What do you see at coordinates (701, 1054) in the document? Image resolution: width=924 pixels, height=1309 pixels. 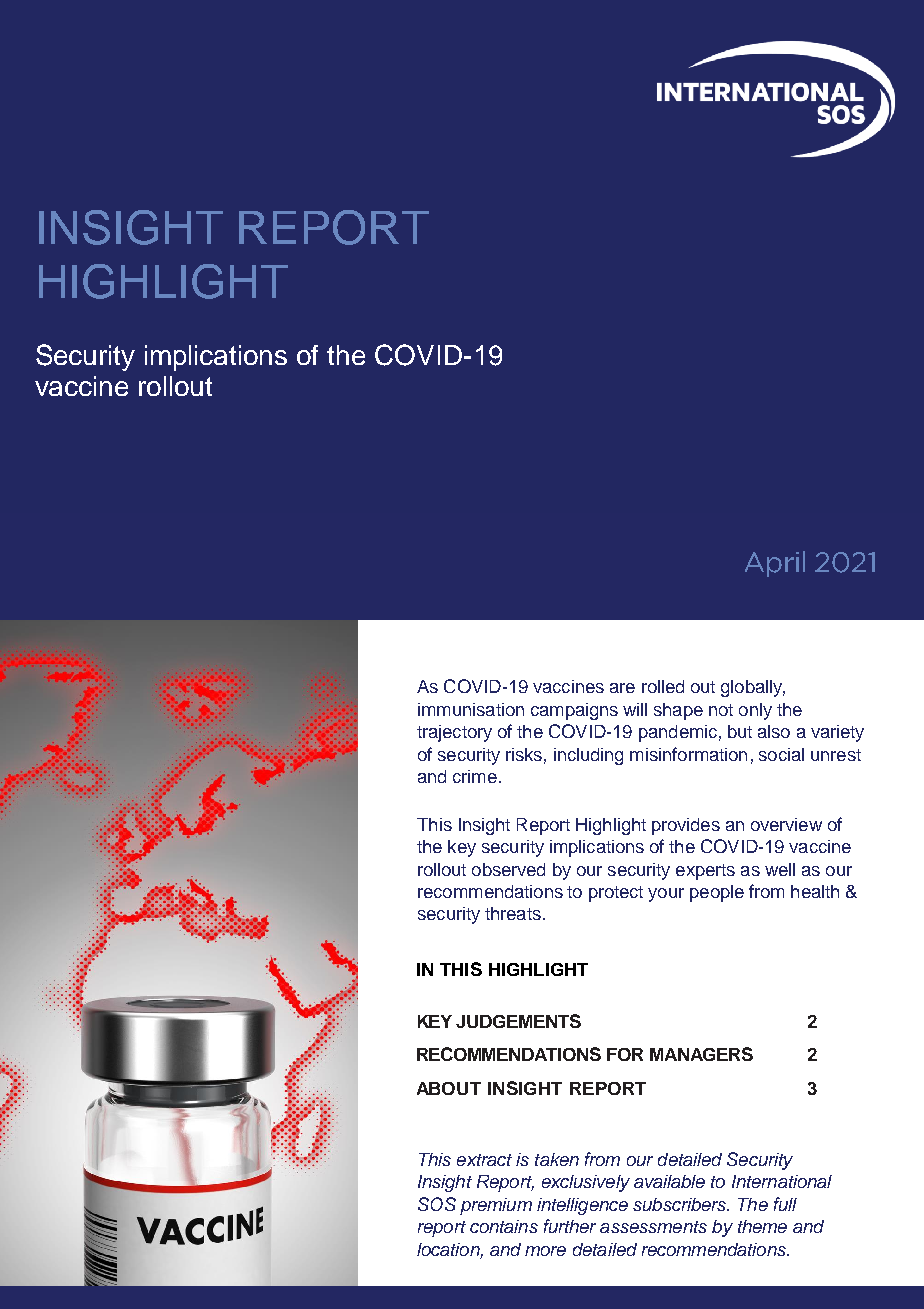 I see `MANAGERS` at bounding box center [701, 1054].
